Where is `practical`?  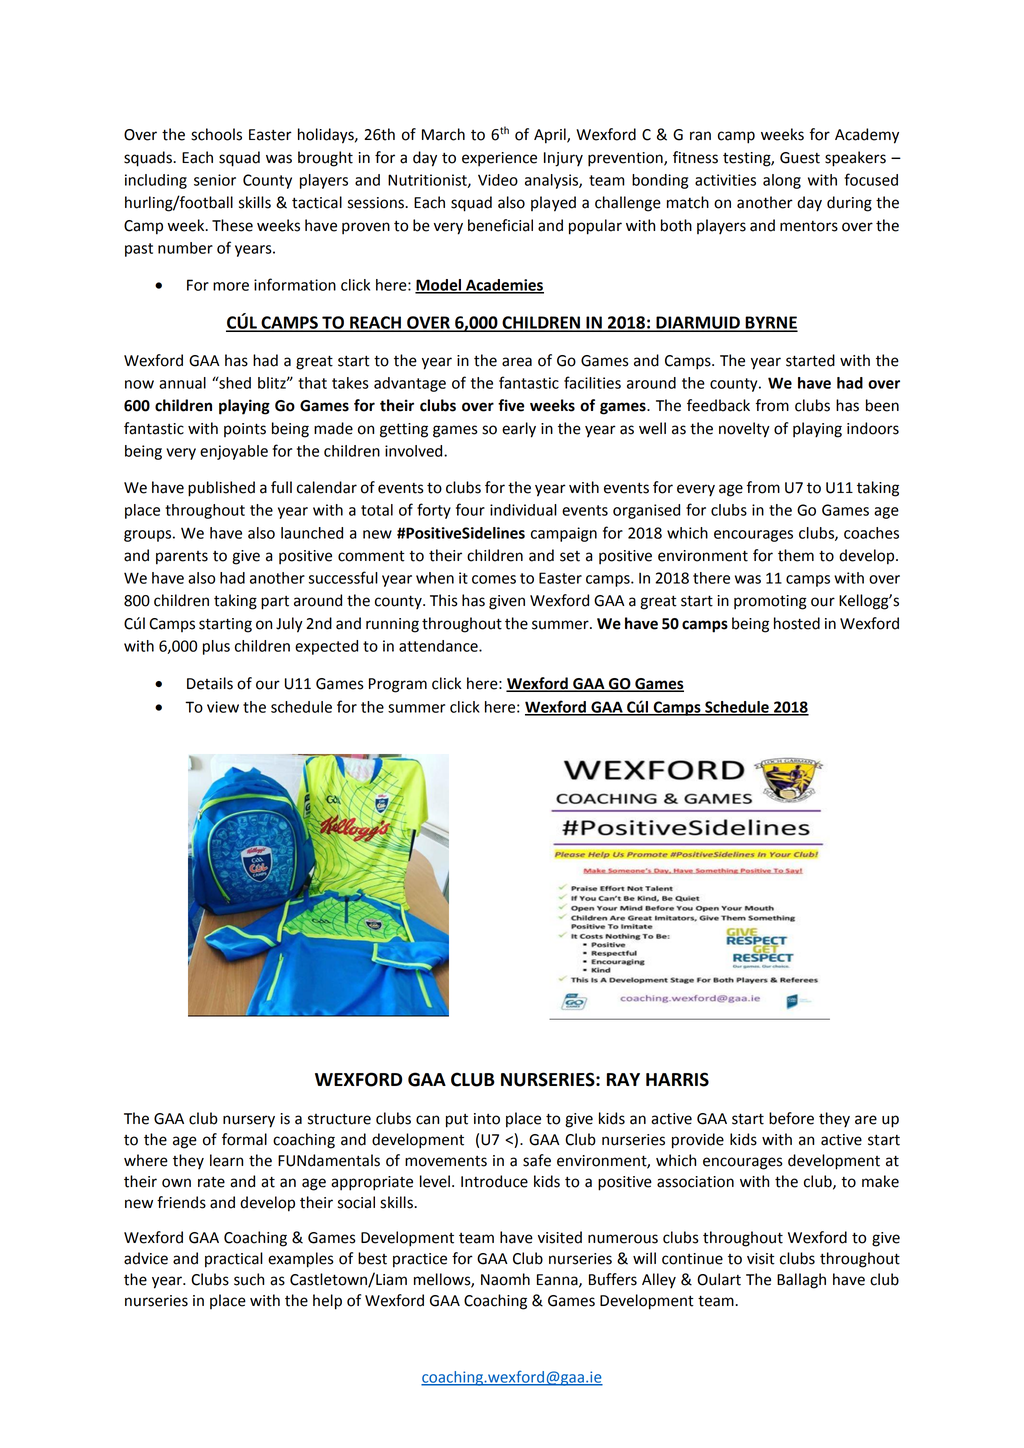
practical is located at coordinates (234, 1260).
